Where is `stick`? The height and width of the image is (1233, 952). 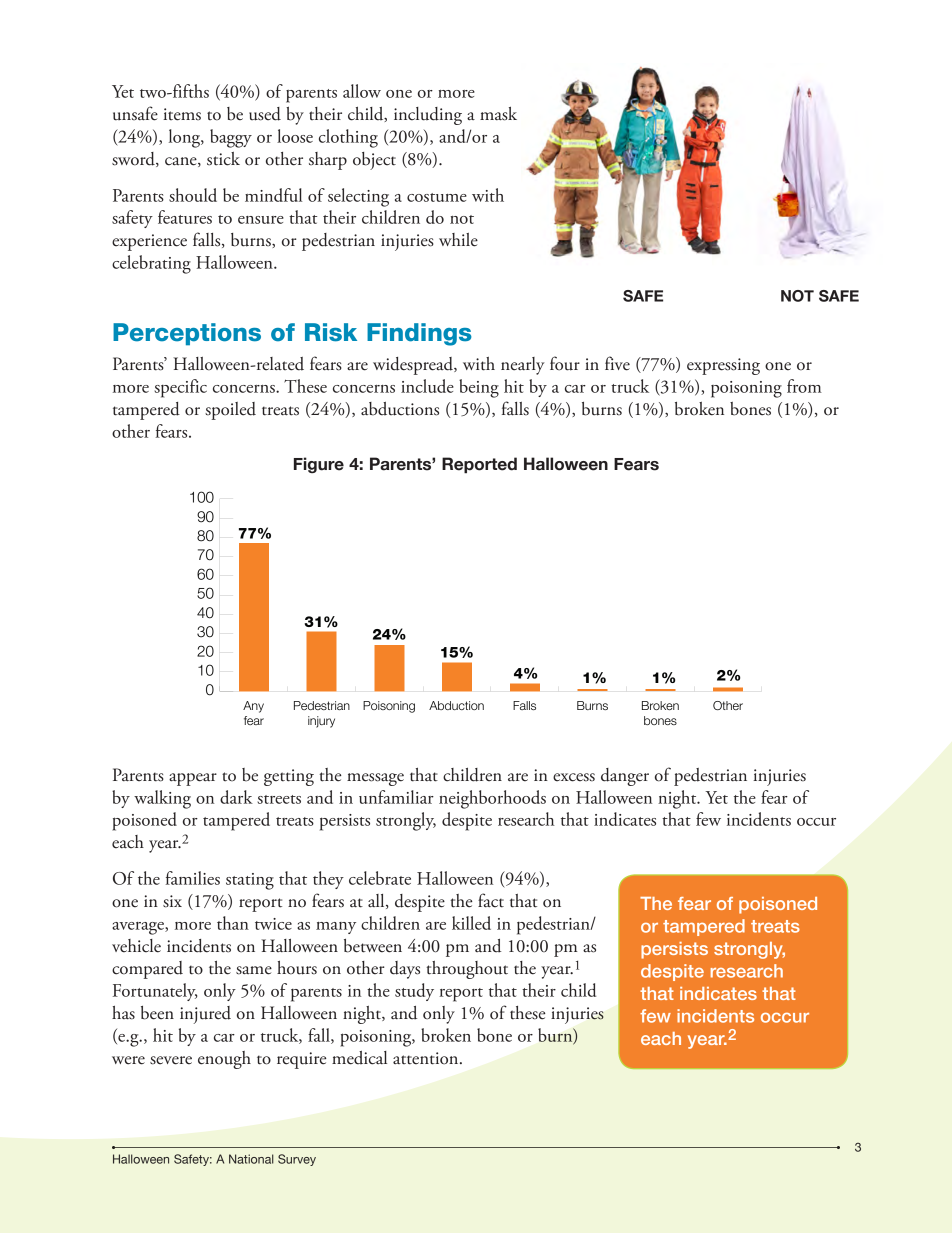
stick is located at coordinates (223, 159).
